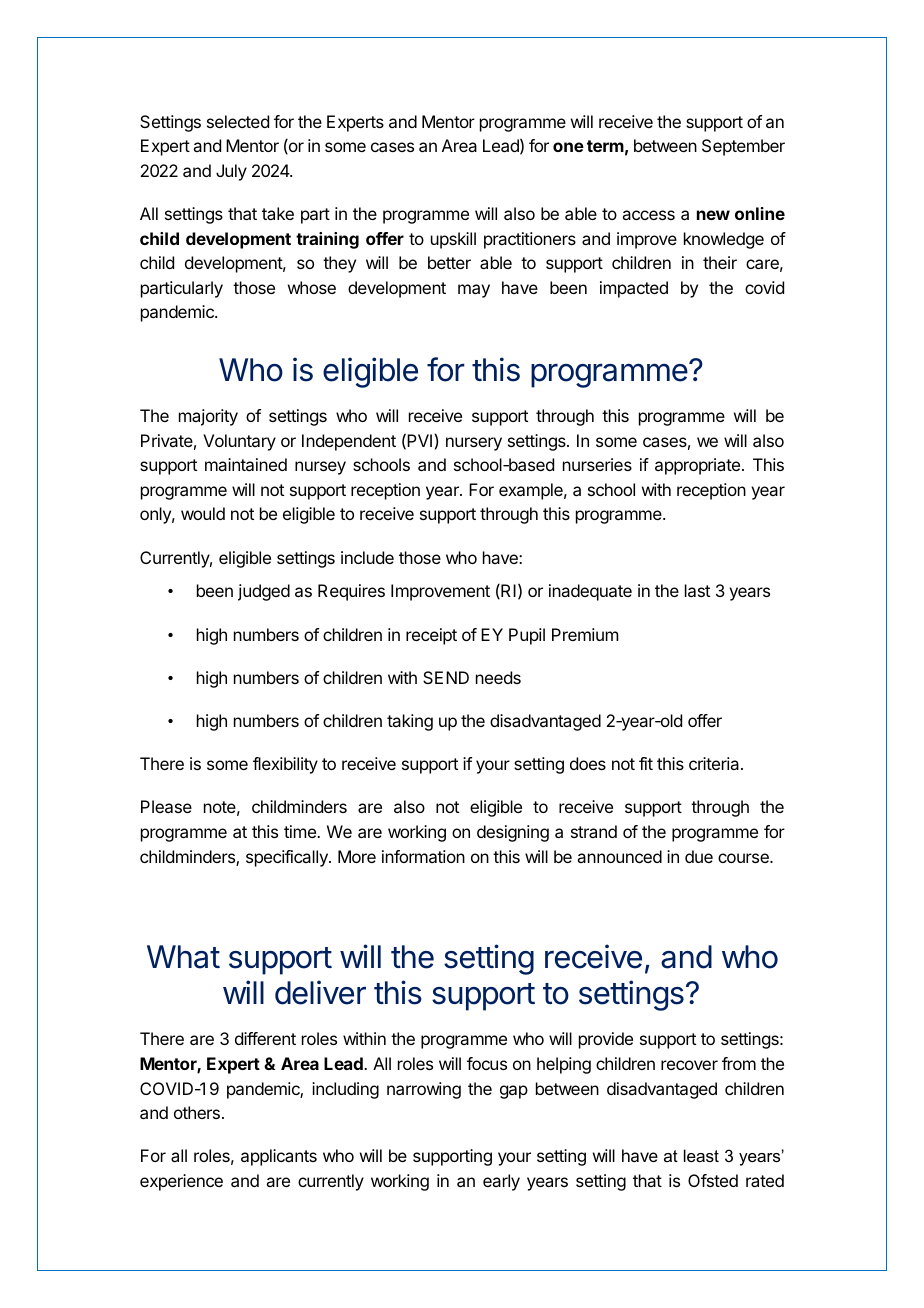 This page has width=924, height=1308. Describe the element at coordinates (279, 1157) in the page. I see `applicants` at that location.
